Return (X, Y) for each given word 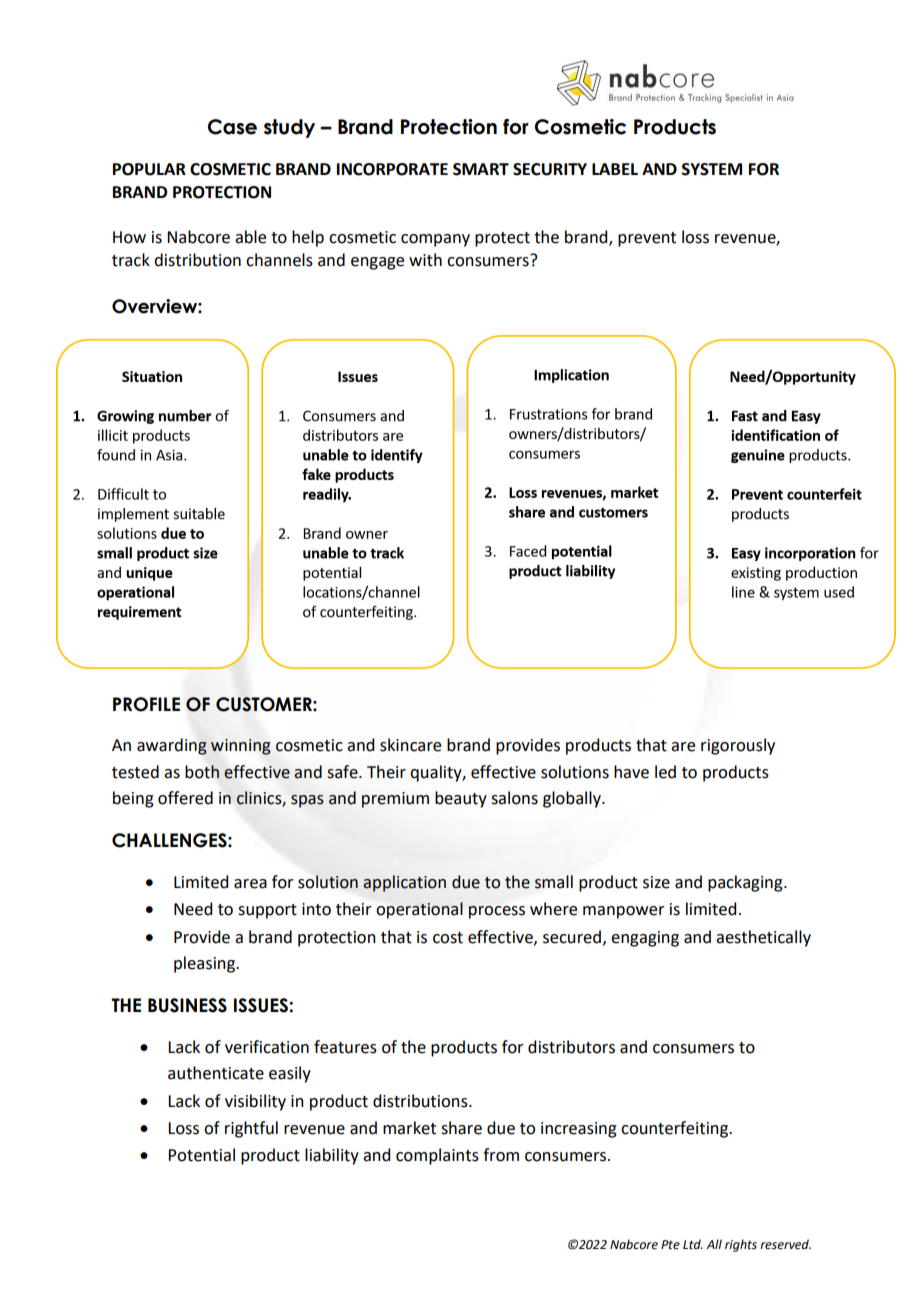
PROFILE (146, 704)
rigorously (738, 746)
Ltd (693, 1244)
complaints (437, 1156)
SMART (481, 169)
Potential (201, 1155)
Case (232, 127)
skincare (410, 745)
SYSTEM (712, 169)
